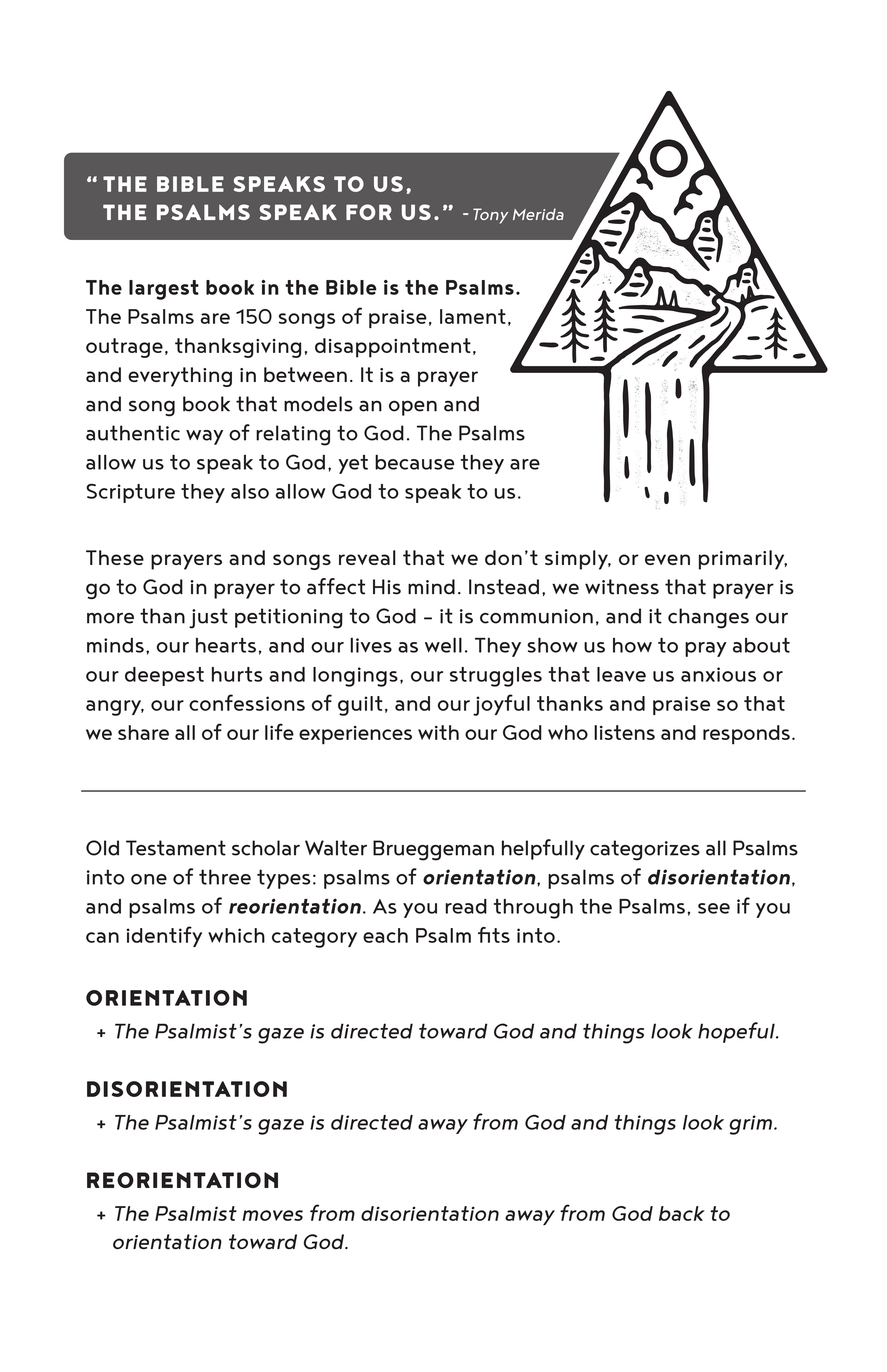 The width and height of the document is (887, 1372). Describe the element at coordinates (385, 935) in the document. I see `each` at that location.
